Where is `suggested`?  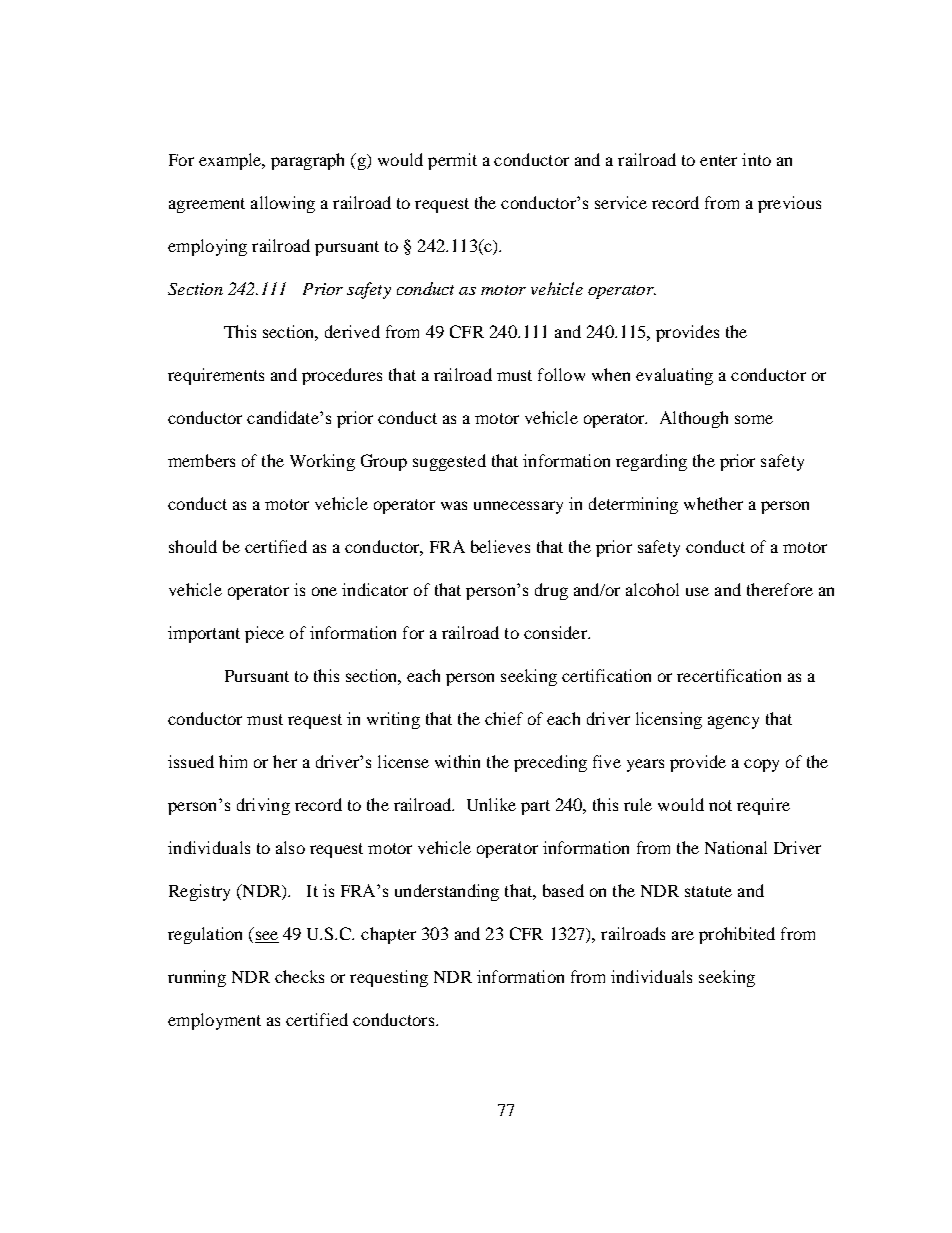 suggested is located at coordinates (449, 462).
